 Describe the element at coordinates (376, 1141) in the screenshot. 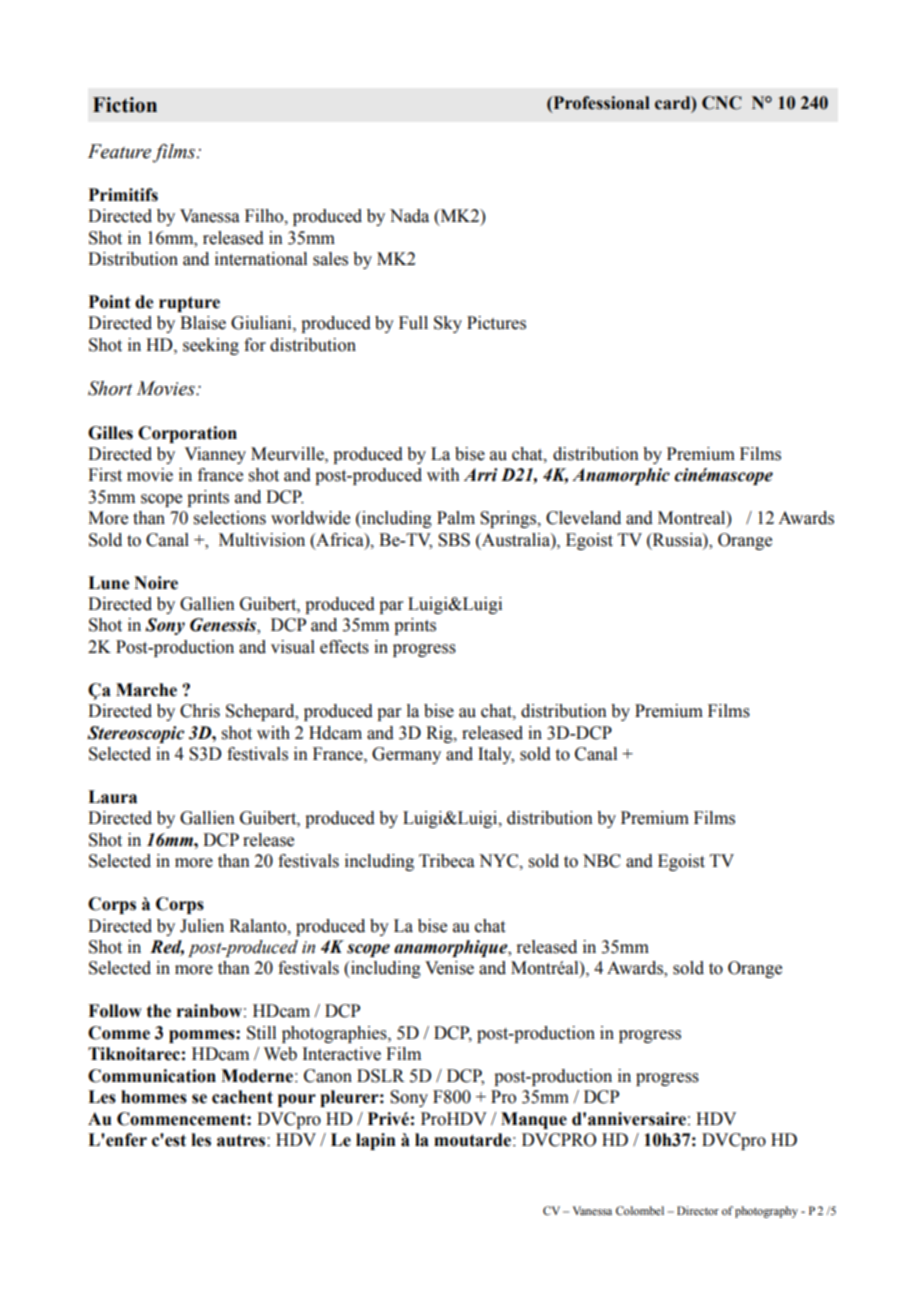

I see `lapin` at that location.
